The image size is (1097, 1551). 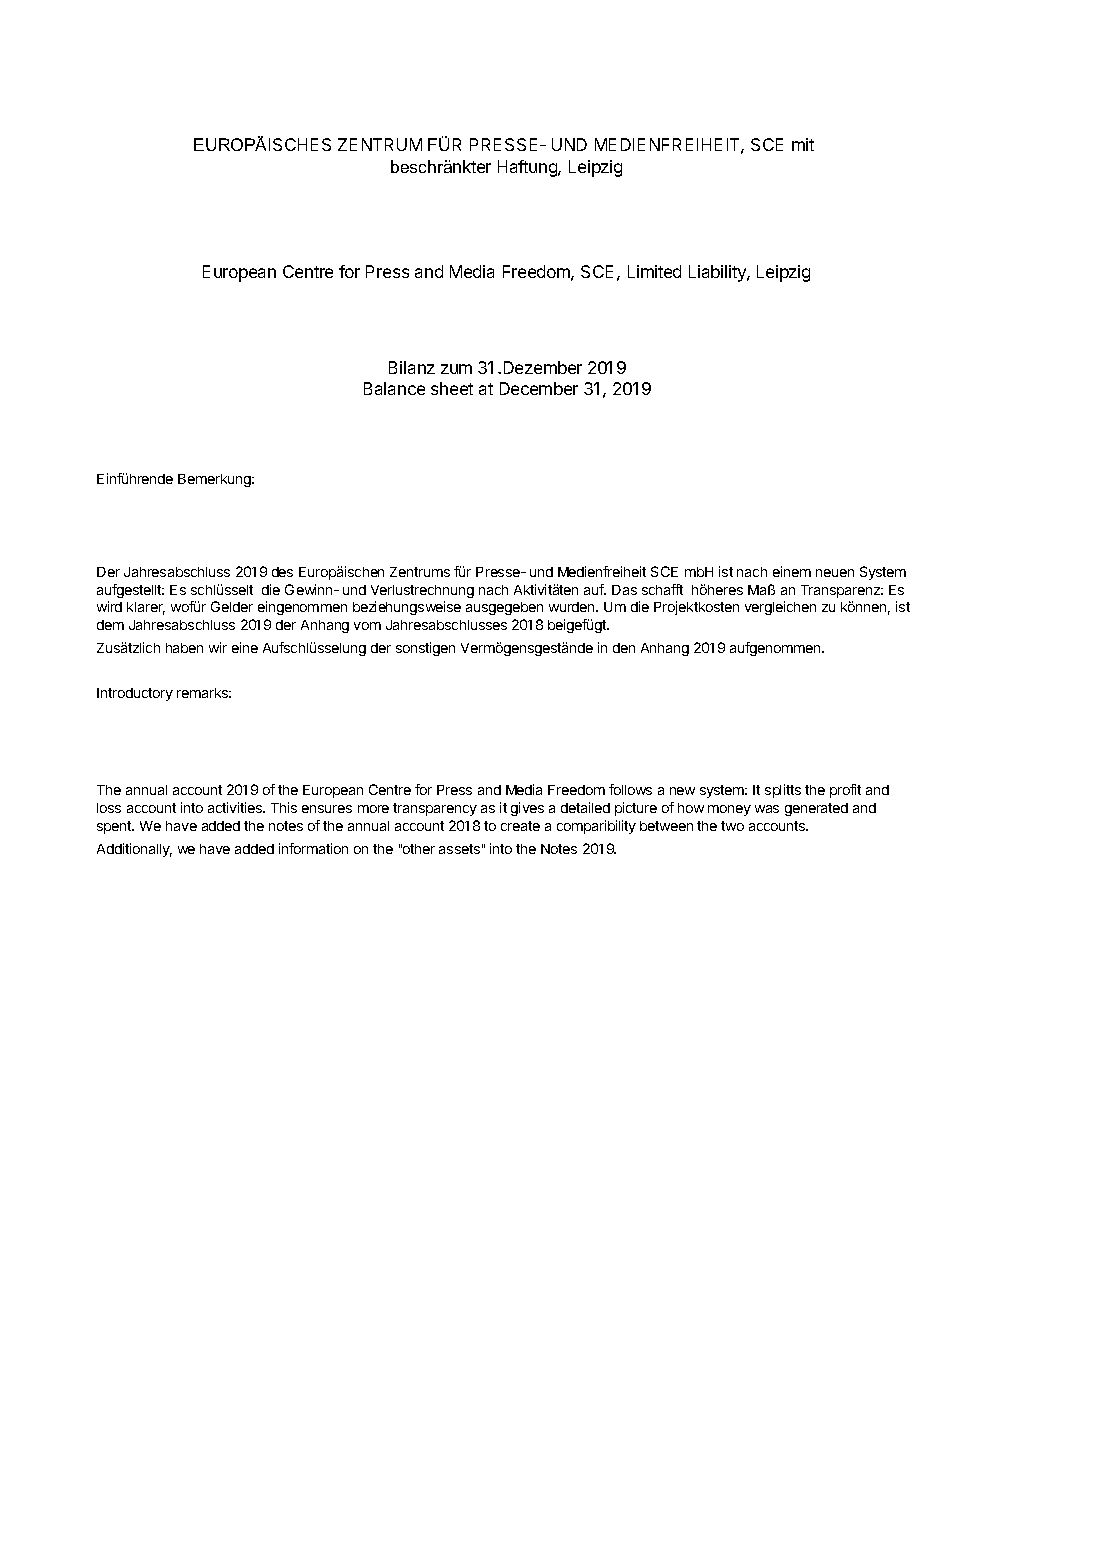 What do you see at coordinates (624, 590) in the page?
I see `Das` at bounding box center [624, 590].
